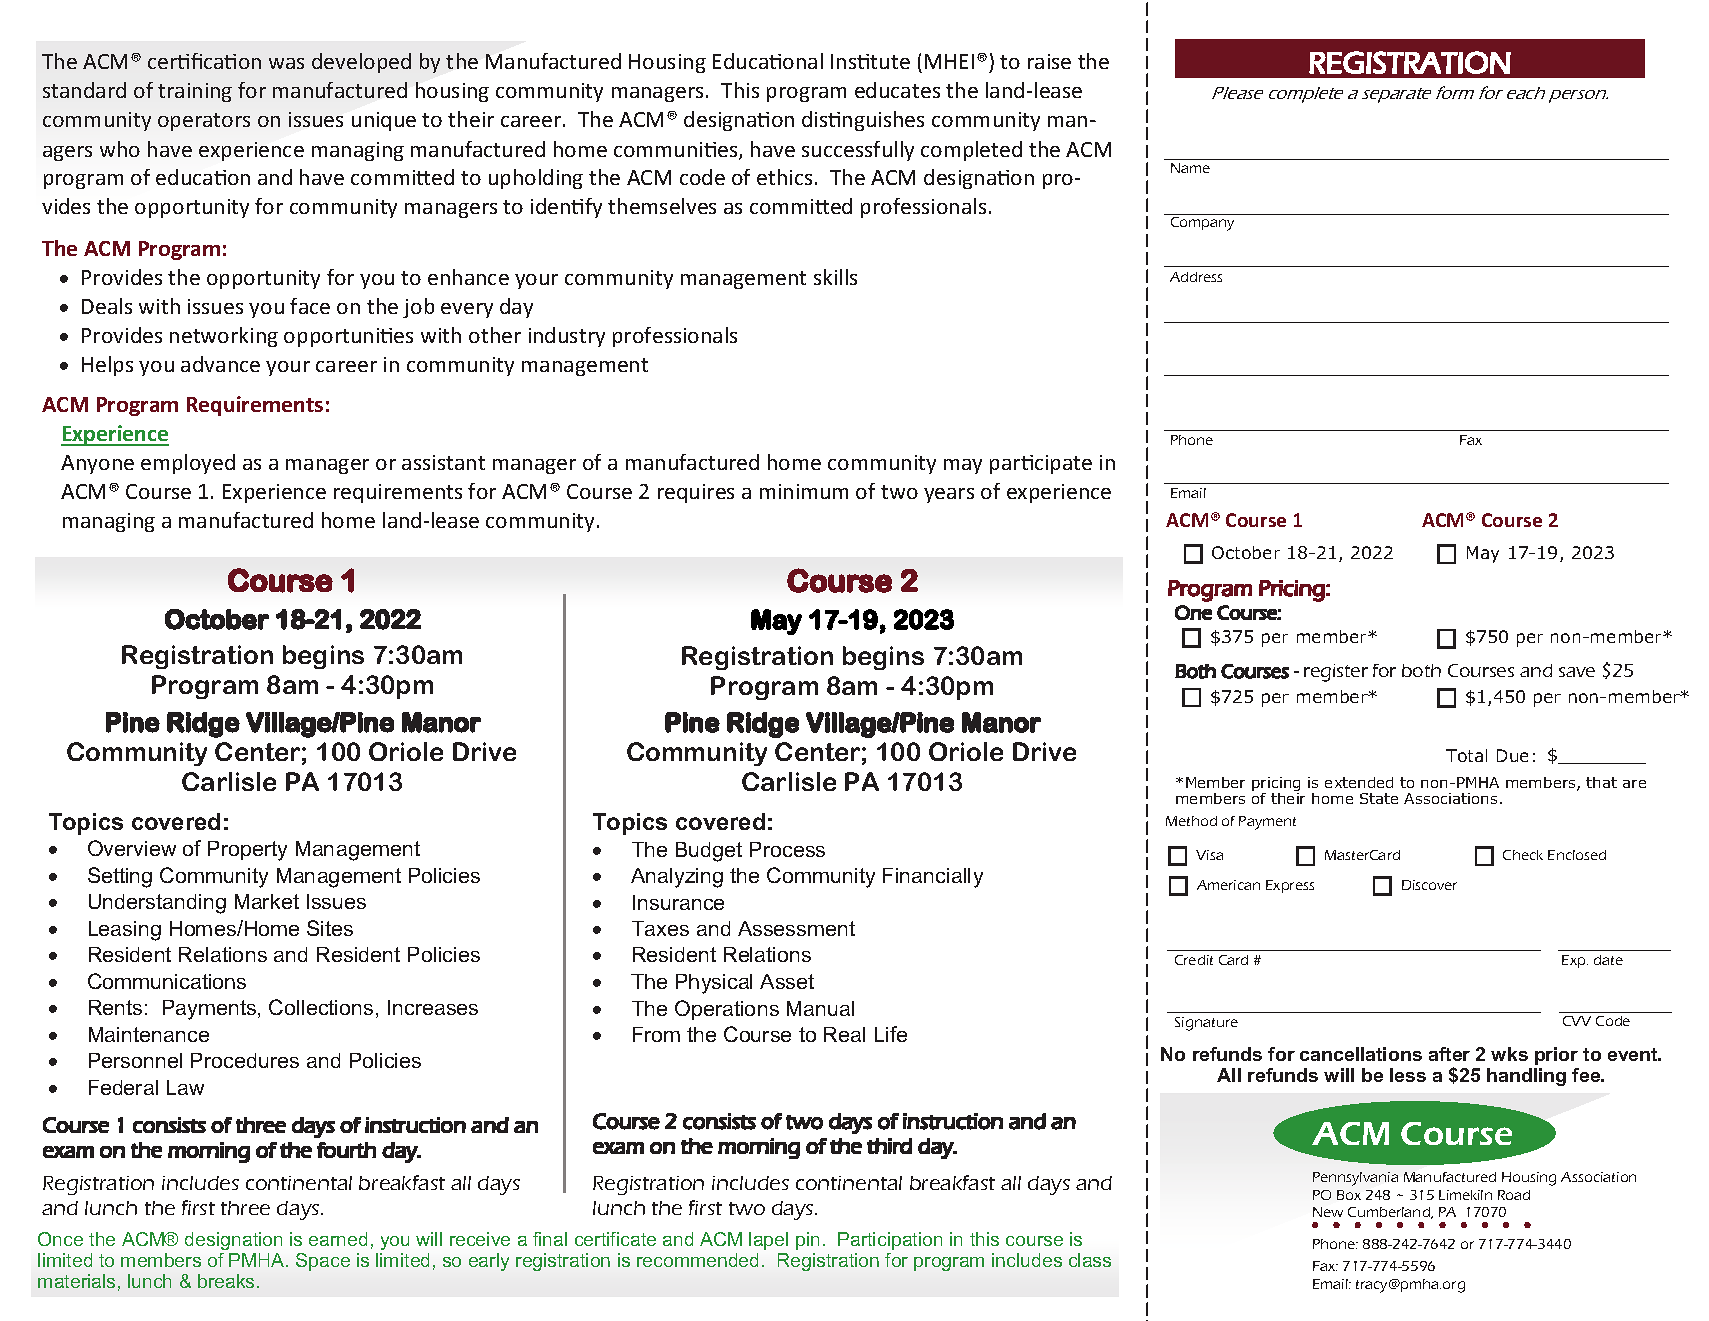 Image resolution: width=1709 pixels, height=1321 pixels. I want to click on Property, so click(247, 851).
